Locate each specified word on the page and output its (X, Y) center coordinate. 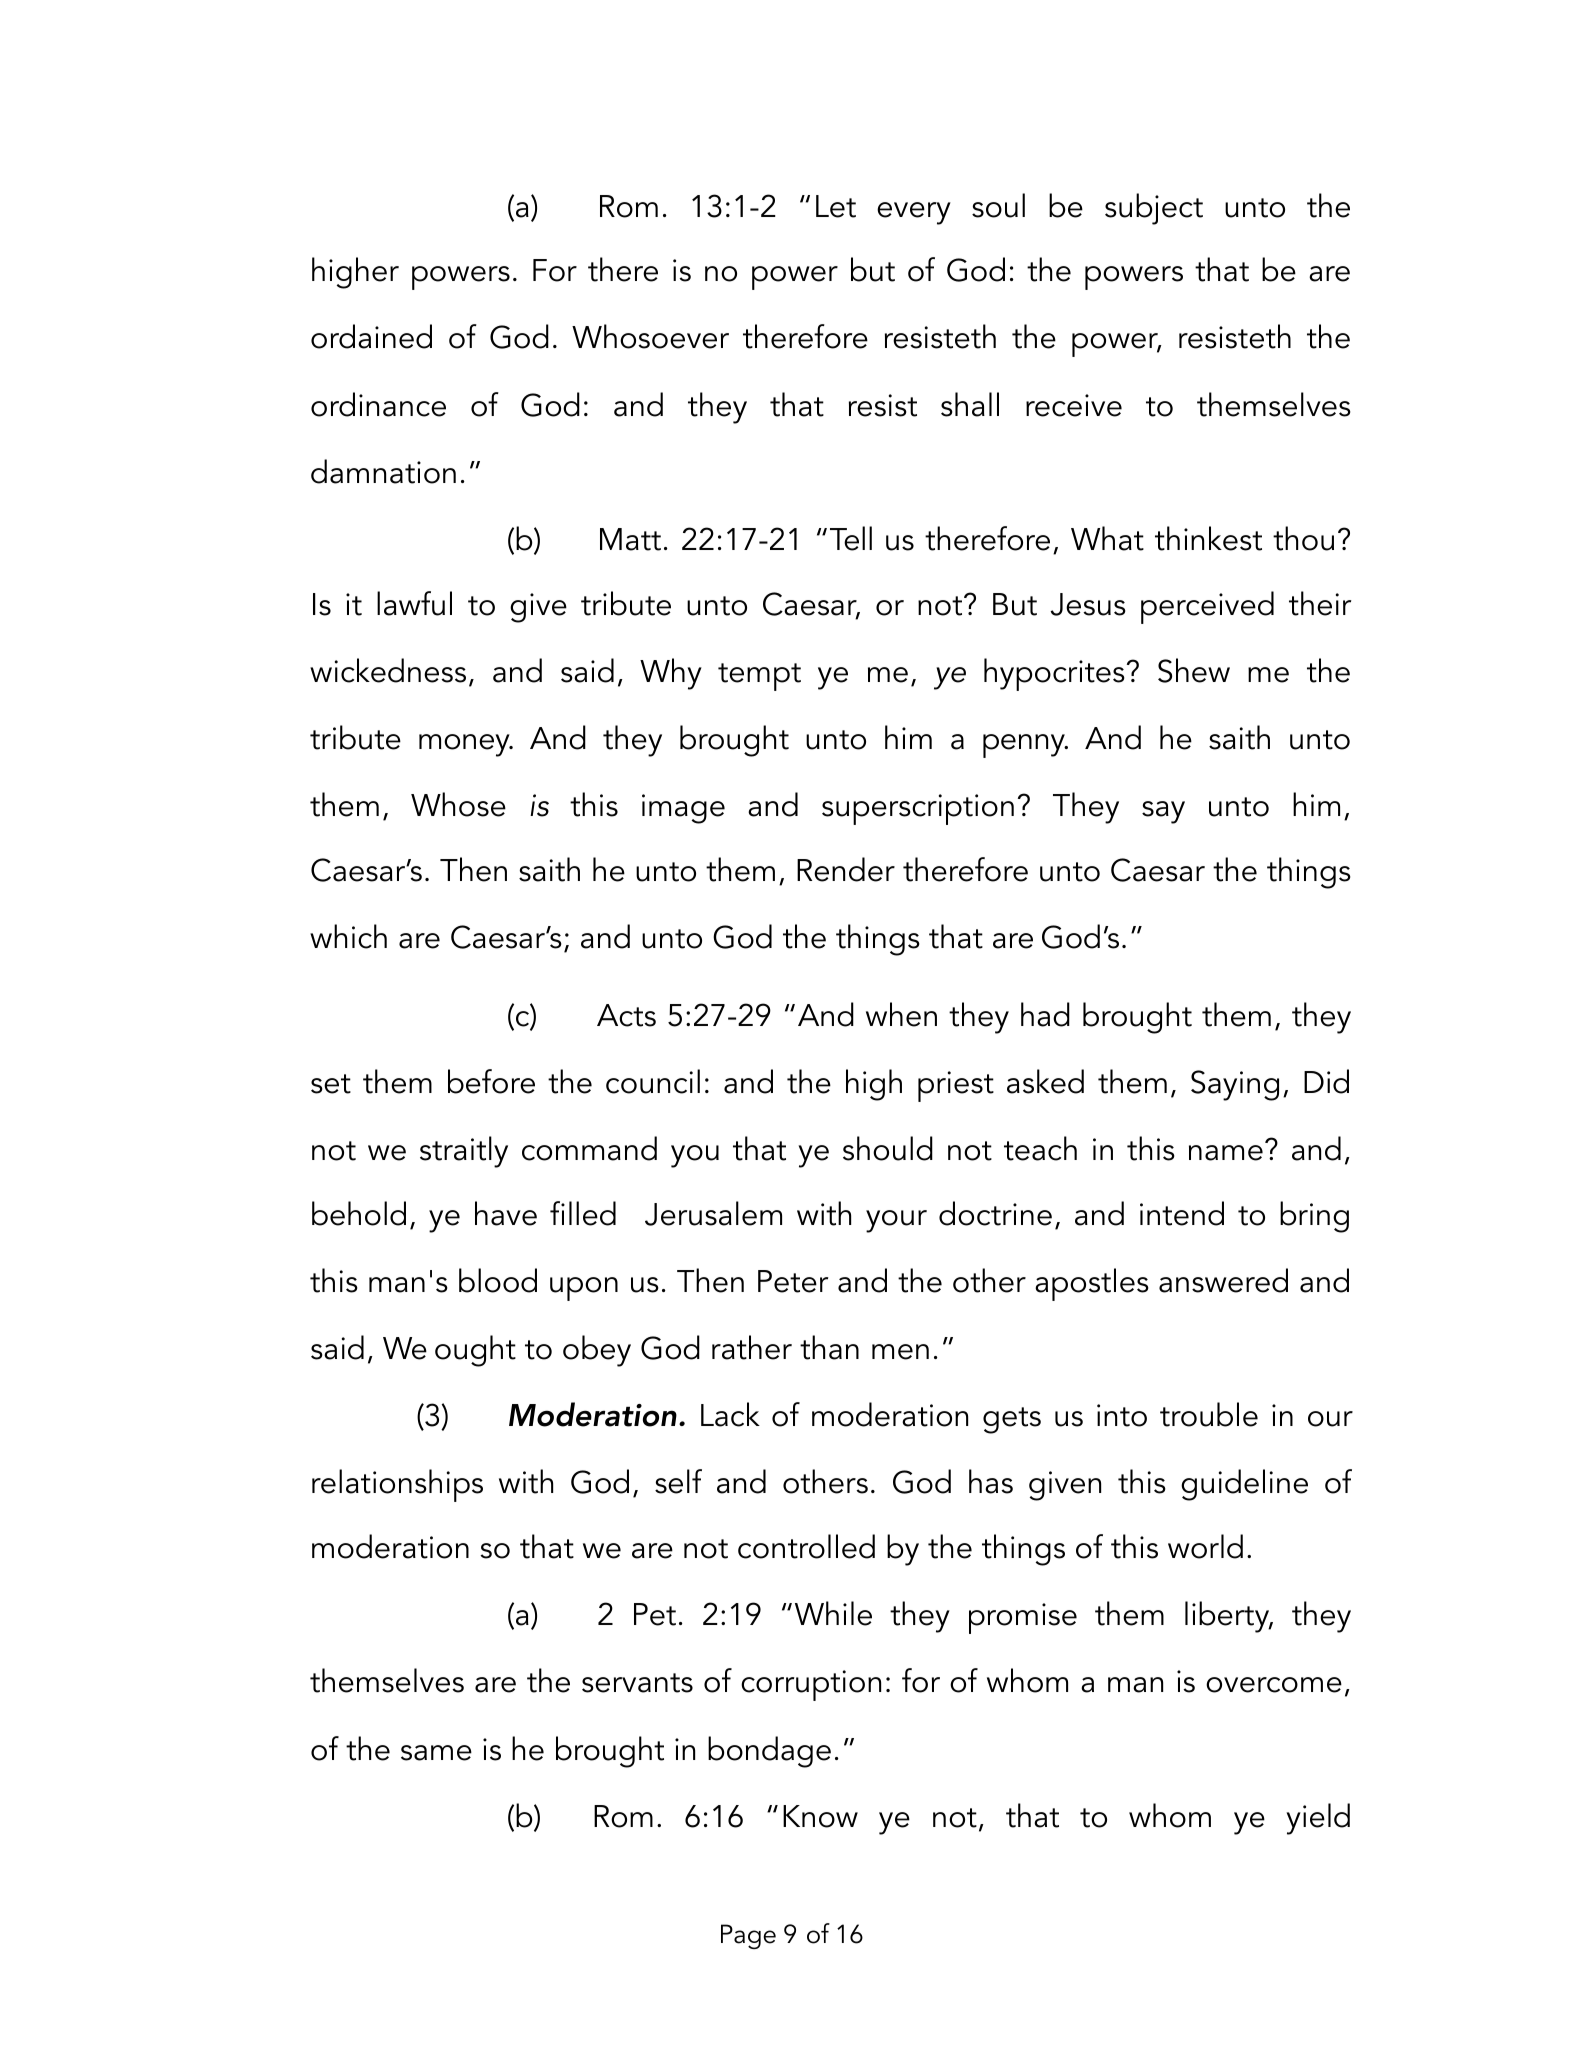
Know (820, 1816)
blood (498, 1280)
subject (1154, 209)
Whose (458, 804)
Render (846, 869)
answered (1223, 1280)
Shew (1194, 670)
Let (836, 206)
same (436, 1753)
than (829, 1347)
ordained (371, 336)
